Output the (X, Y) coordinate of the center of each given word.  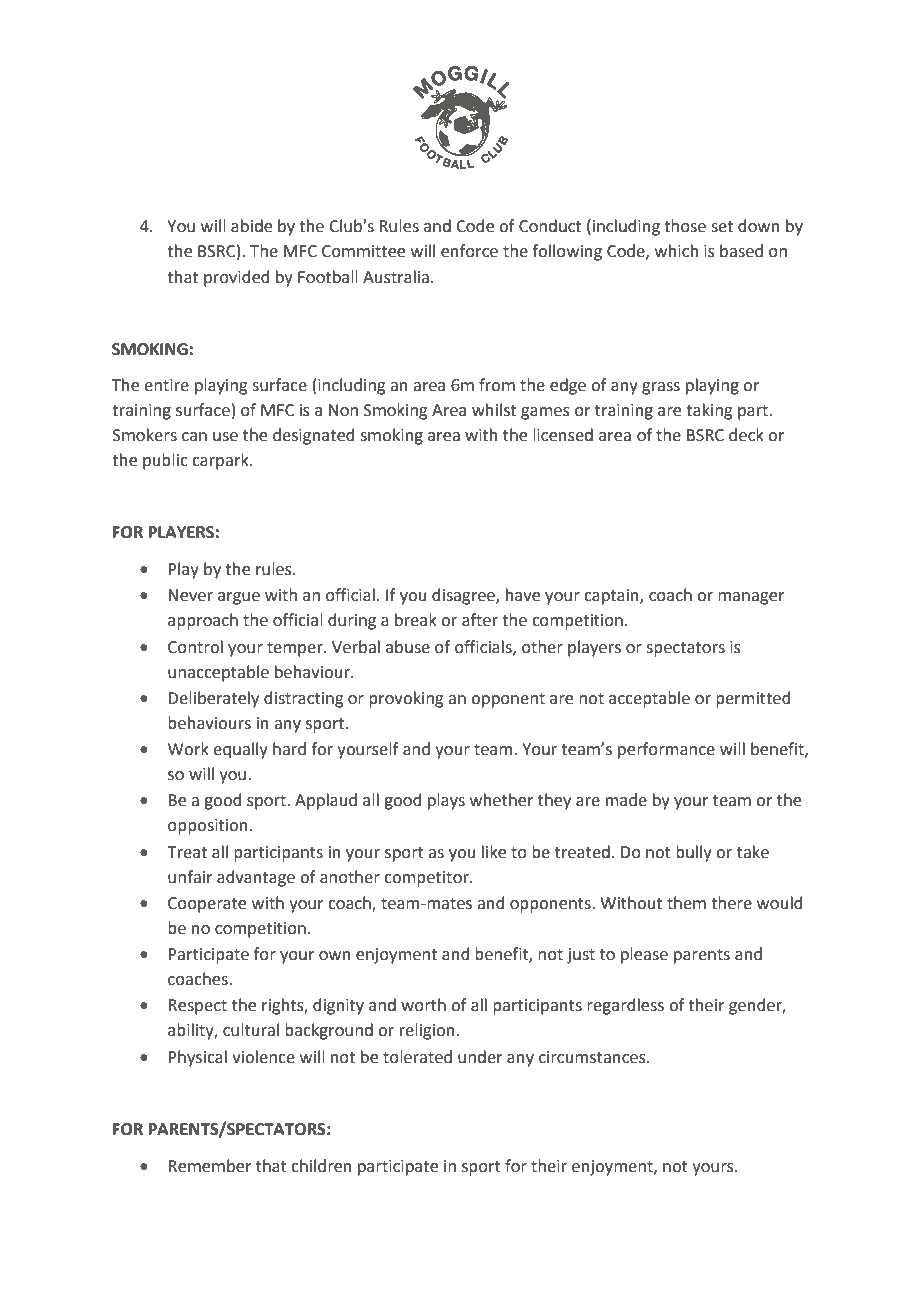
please (644, 955)
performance (666, 750)
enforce (469, 251)
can (194, 437)
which (677, 251)
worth (423, 1005)
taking (709, 411)
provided (236, 278)
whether (502, 800)
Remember (210, 1166)
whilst (494, 410)
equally (240, 750)
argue (239, 598)
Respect (197, 1007)
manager (751, 598)
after (480, 620)
